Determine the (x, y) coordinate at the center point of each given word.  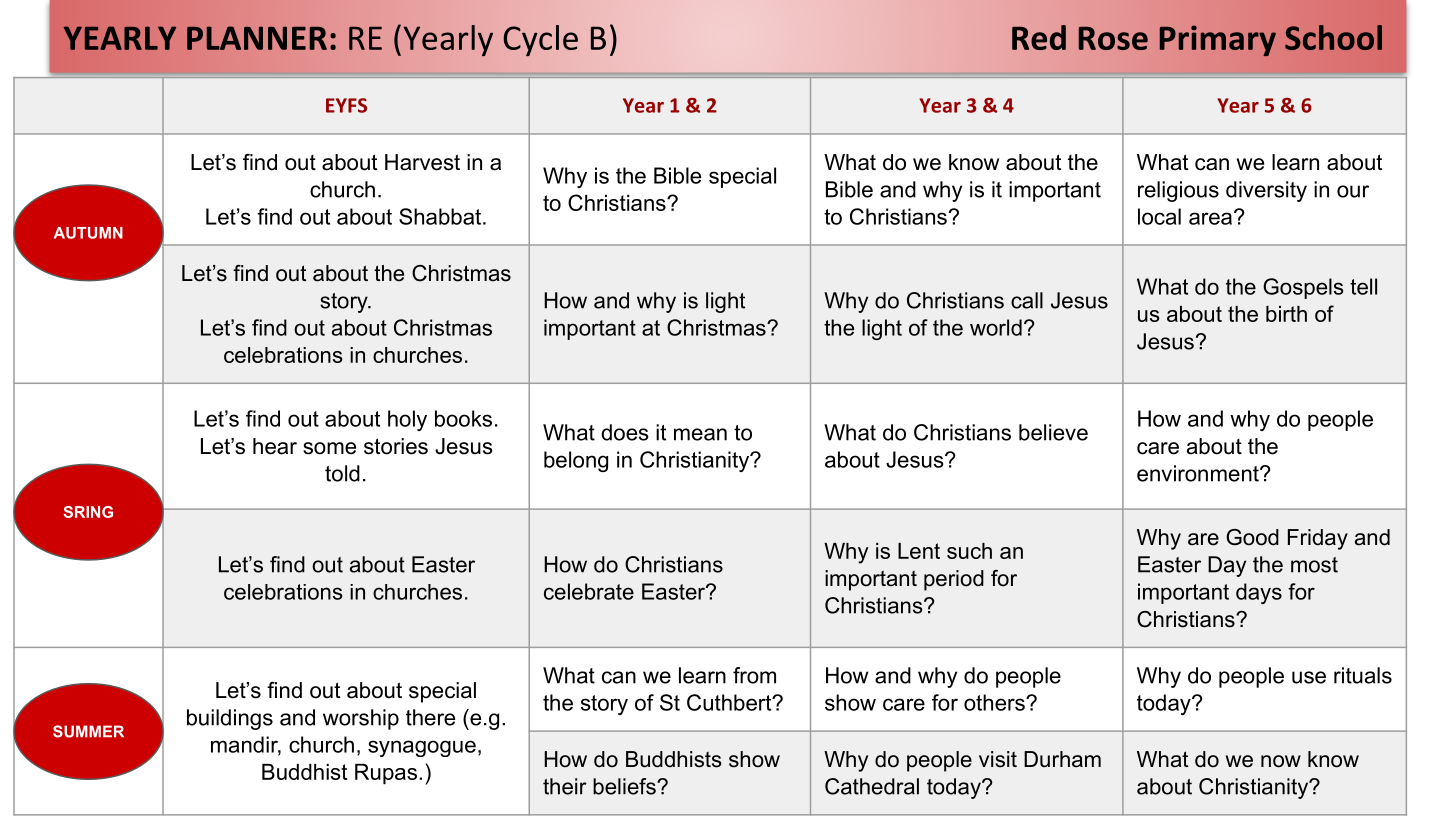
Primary (1218, 40)
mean (700, 434)
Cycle (540, 40)
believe (1053, 432)
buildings (230, 719)
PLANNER (257, 38)
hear (275, 446)
